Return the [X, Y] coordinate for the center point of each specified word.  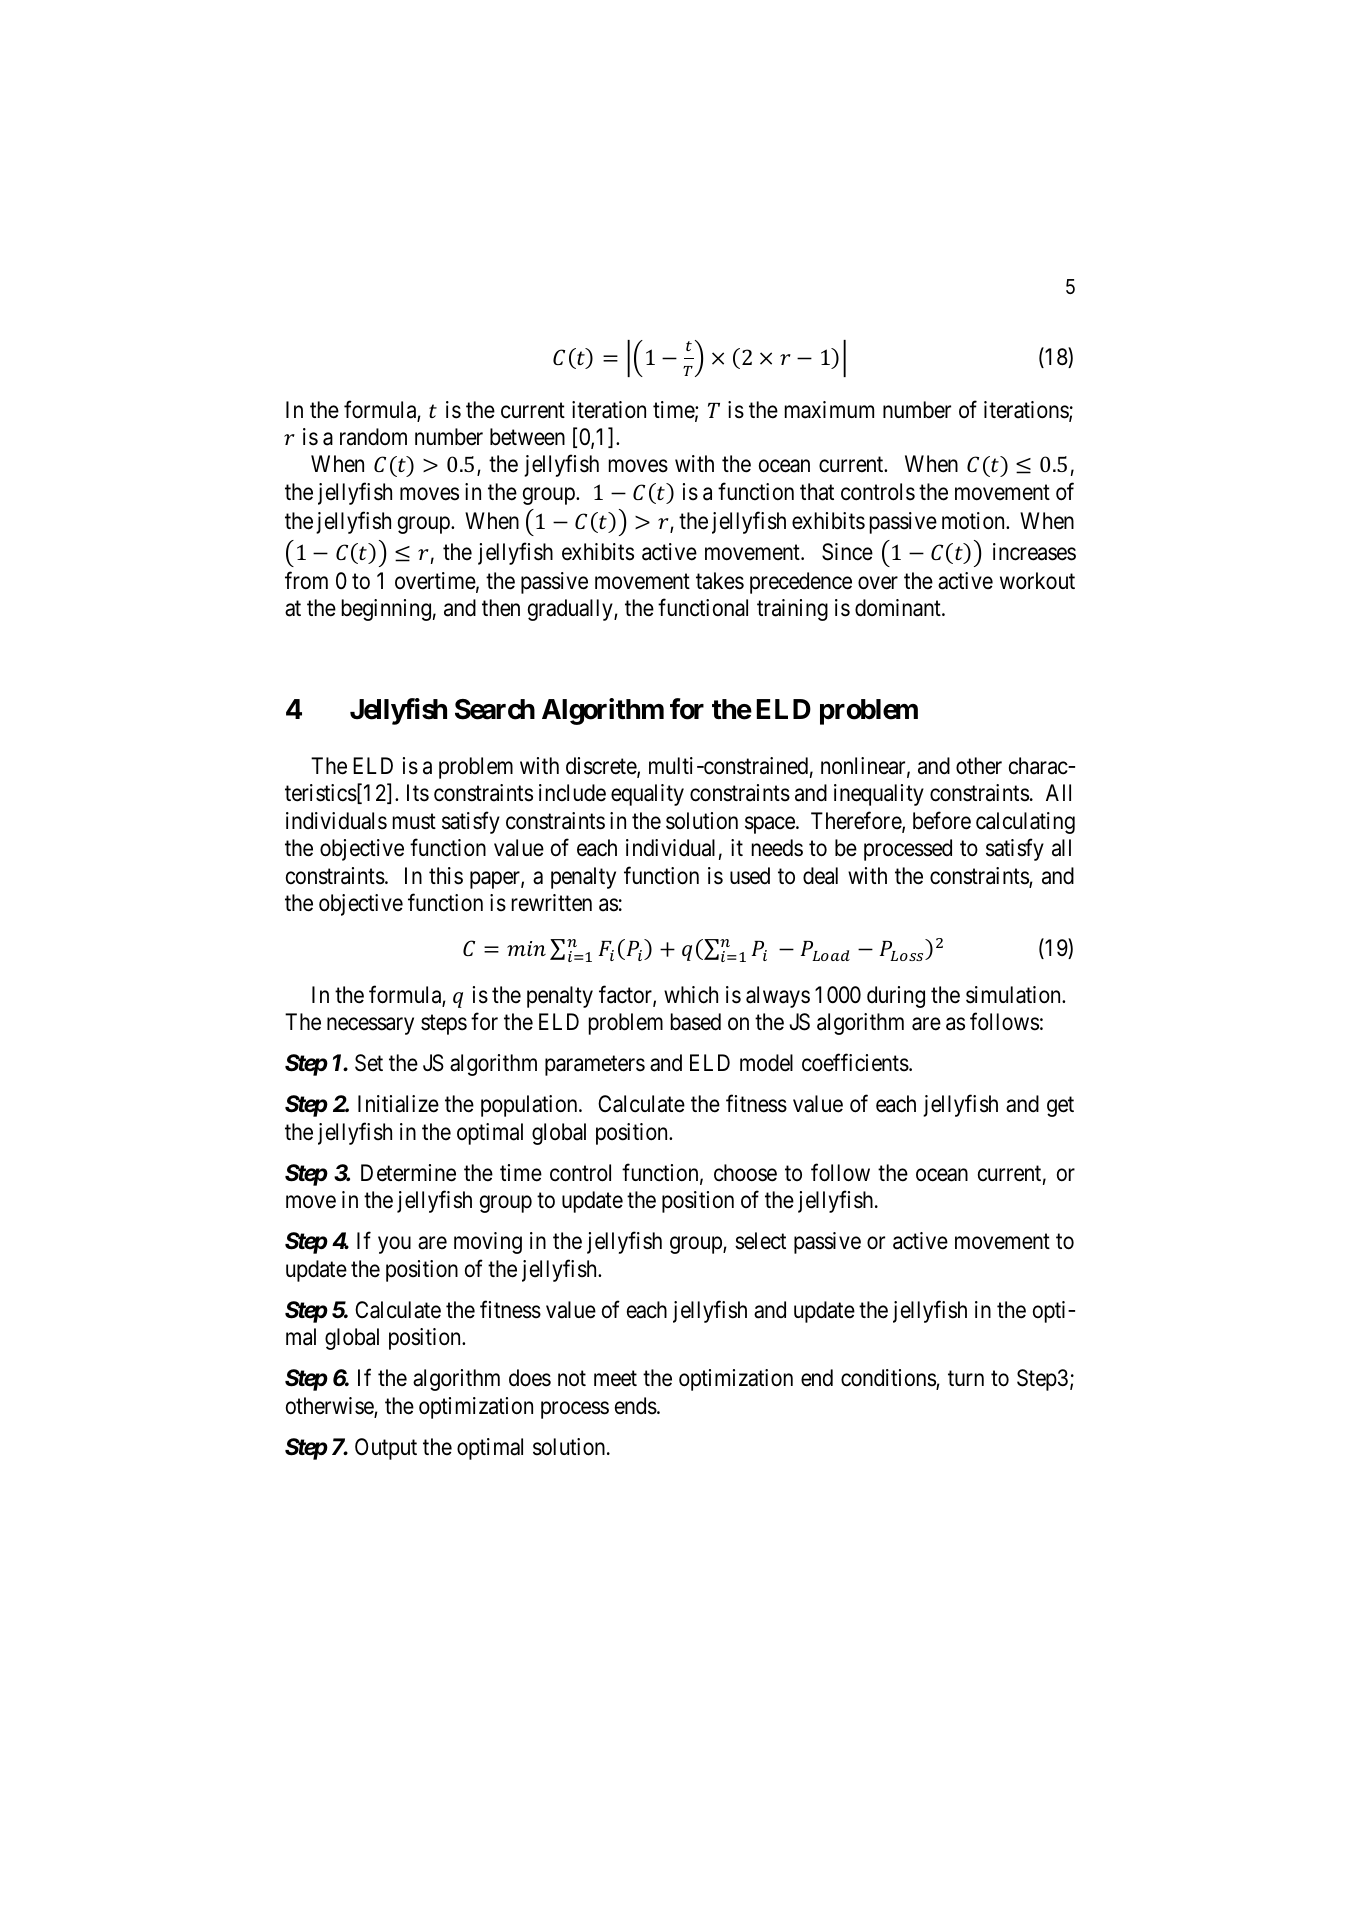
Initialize [398, 1104]
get [1060, 1107]
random [373, 437]
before [942, 820]
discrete [602, 767]
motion [974, 521]
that [817, 492]
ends [636, 1406]
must [414, 822]
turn [966, 1378]
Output [386, 1449]
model [766, 1063]
